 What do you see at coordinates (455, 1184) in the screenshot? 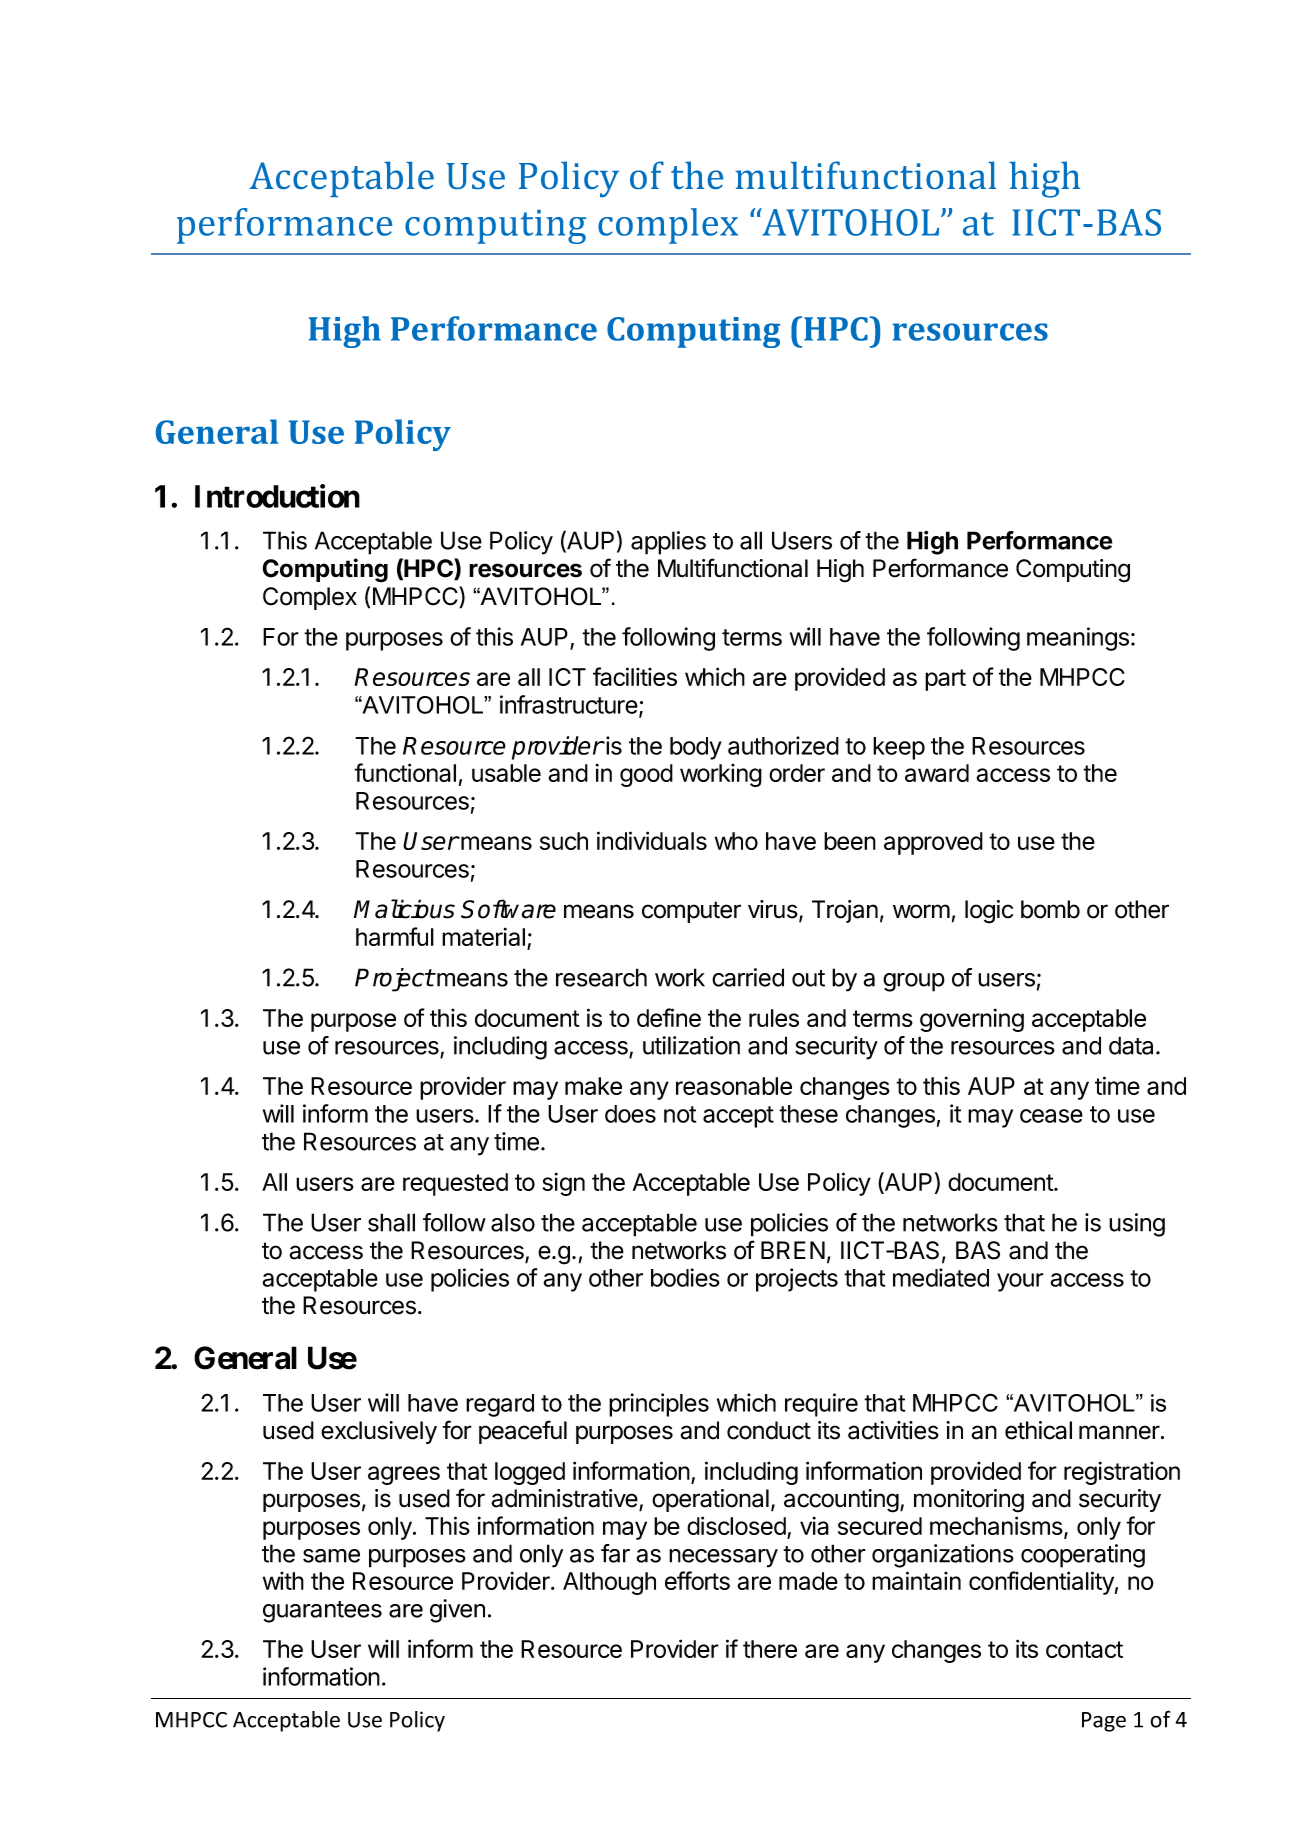
I see `requested` at bounding box center [455, 1184].
